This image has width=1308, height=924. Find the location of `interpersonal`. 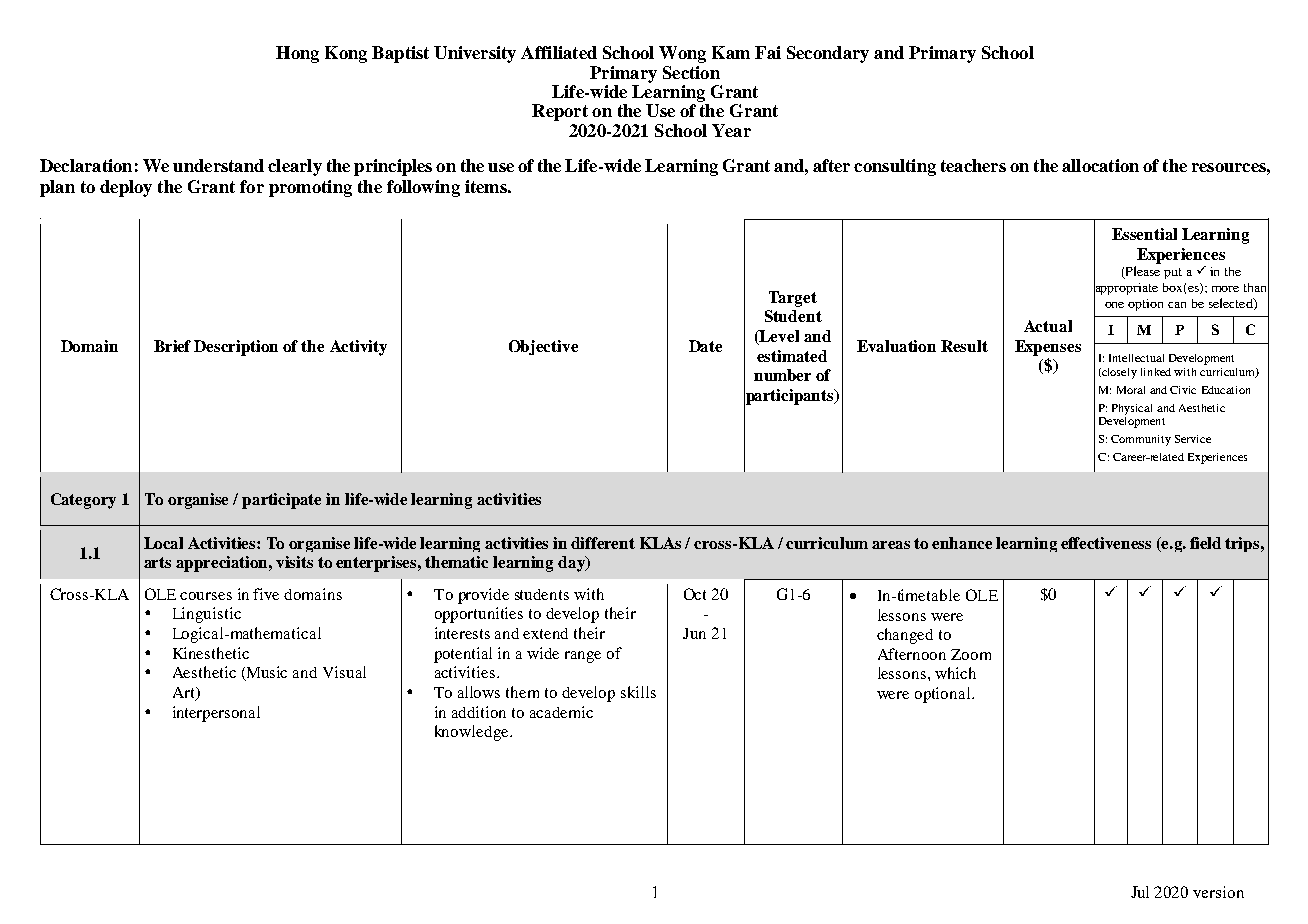

interpersonal is located at coordinates (216, 714).
